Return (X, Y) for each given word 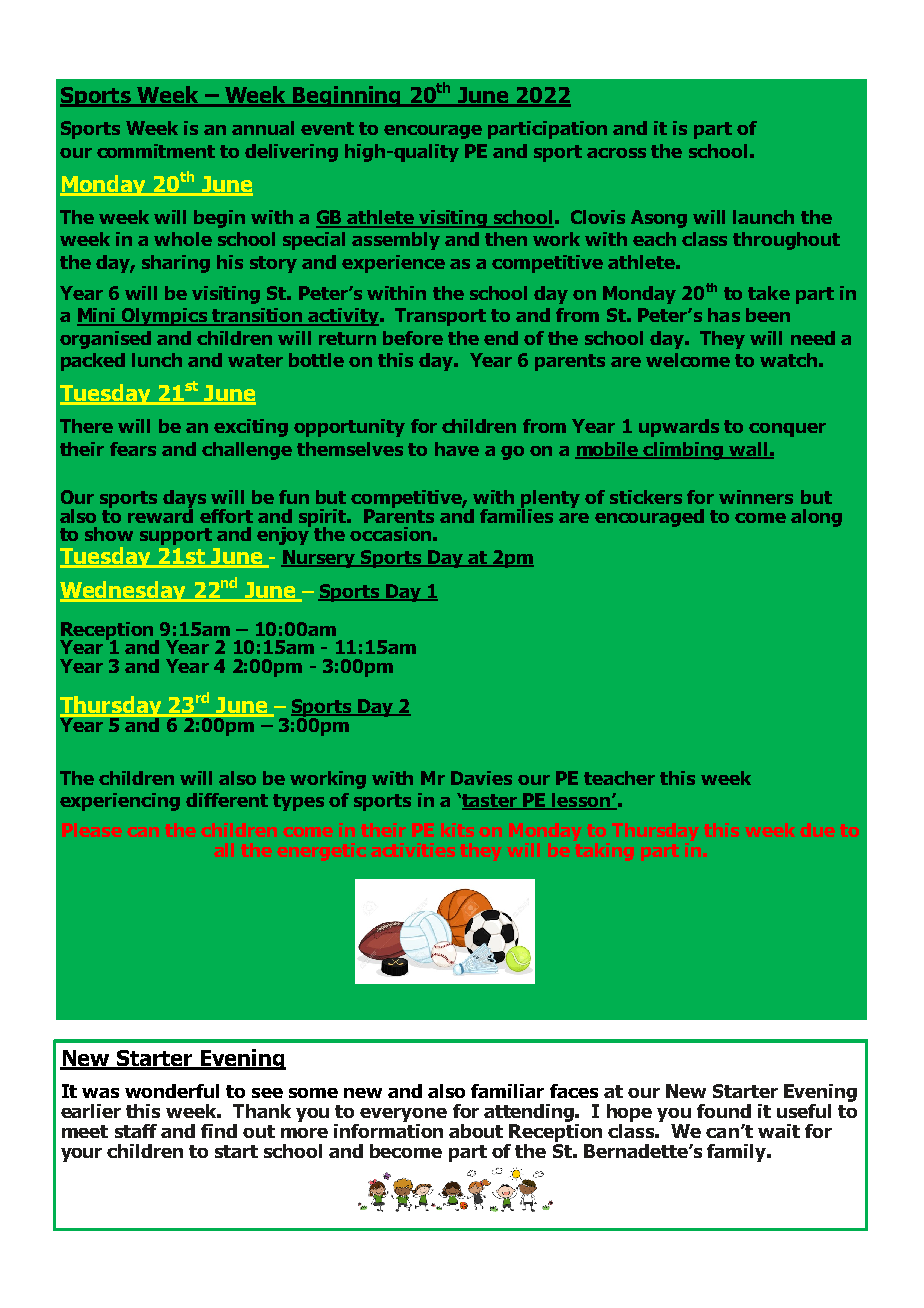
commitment (156, 151)
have (457, 449)
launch (763, 217)
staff (136, 1131)
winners (756, 497)
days (184, 500)
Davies (481, 778)
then (506, 239)
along (816, 518)
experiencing (120, 802)
